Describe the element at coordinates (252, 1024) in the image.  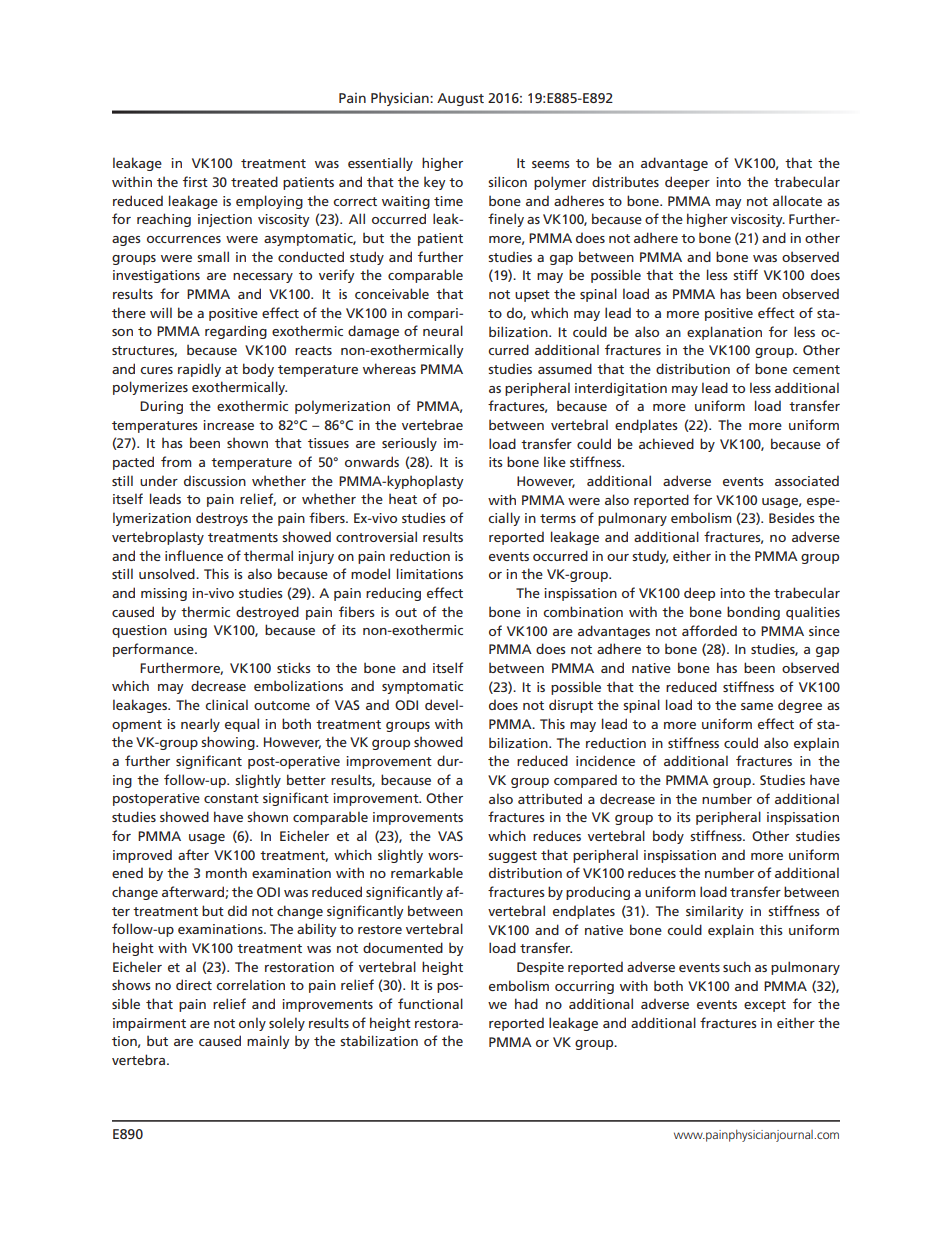
I see `only` at that location.
